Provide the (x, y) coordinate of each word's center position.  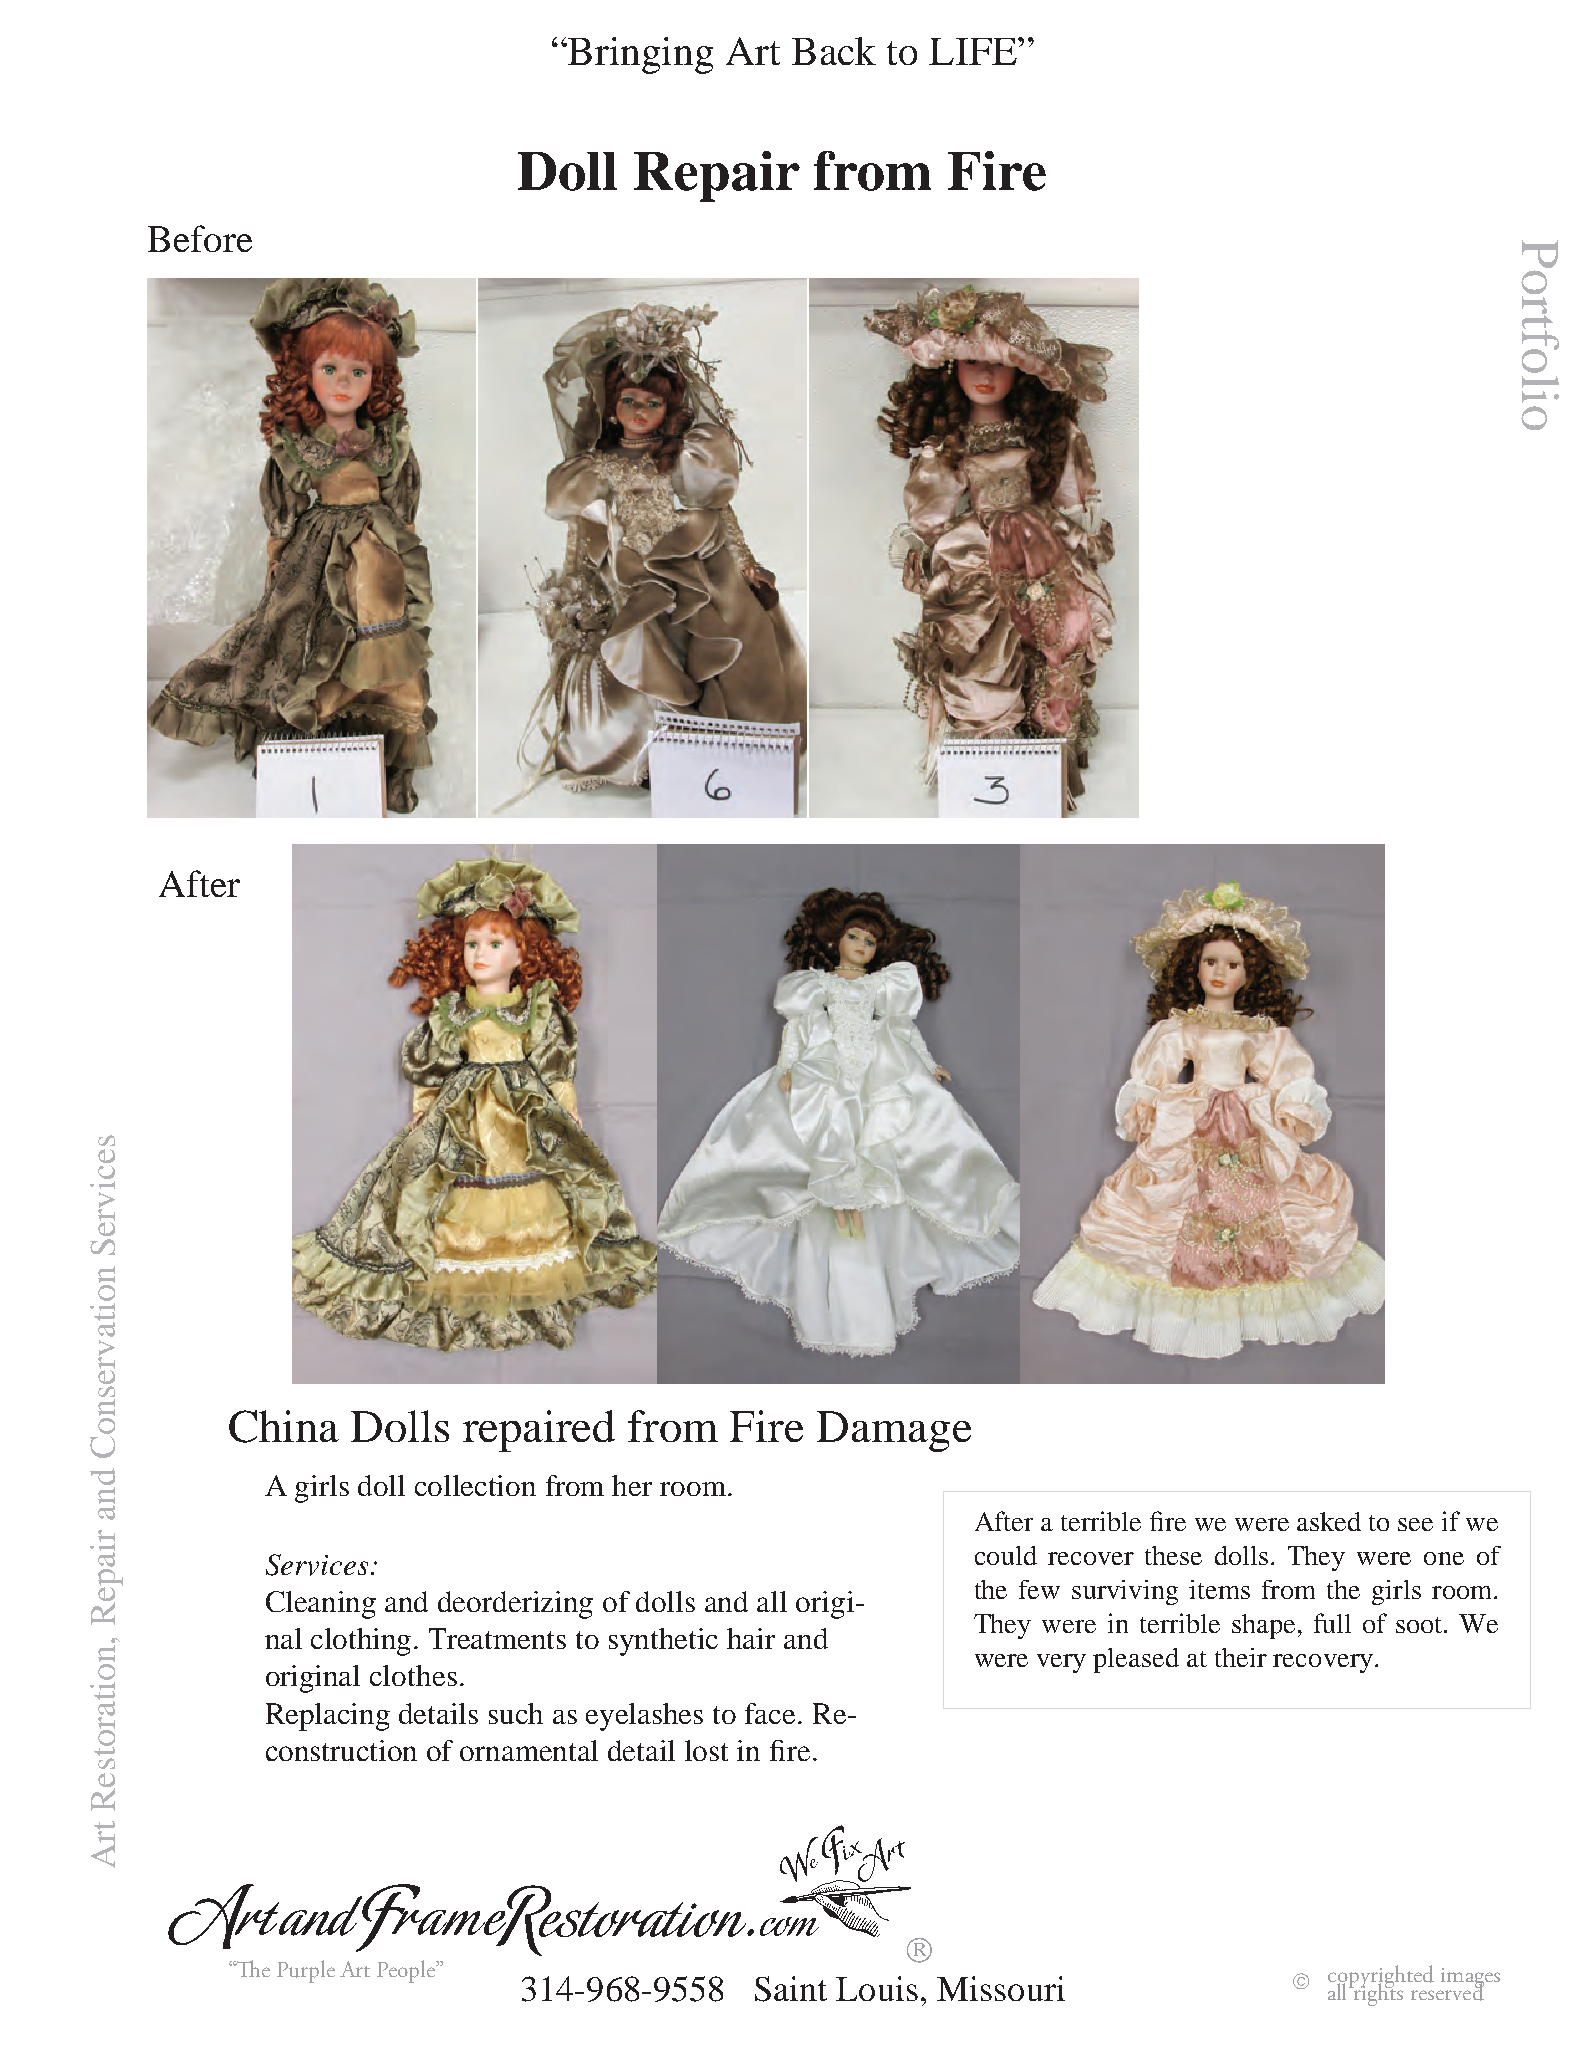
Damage (894, 1431)
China (284, 1426)
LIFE (974, 51)
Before (200, 238)
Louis (877, 1988)
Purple (306, 1971)
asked (1329, 1521)
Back (834, 51)
